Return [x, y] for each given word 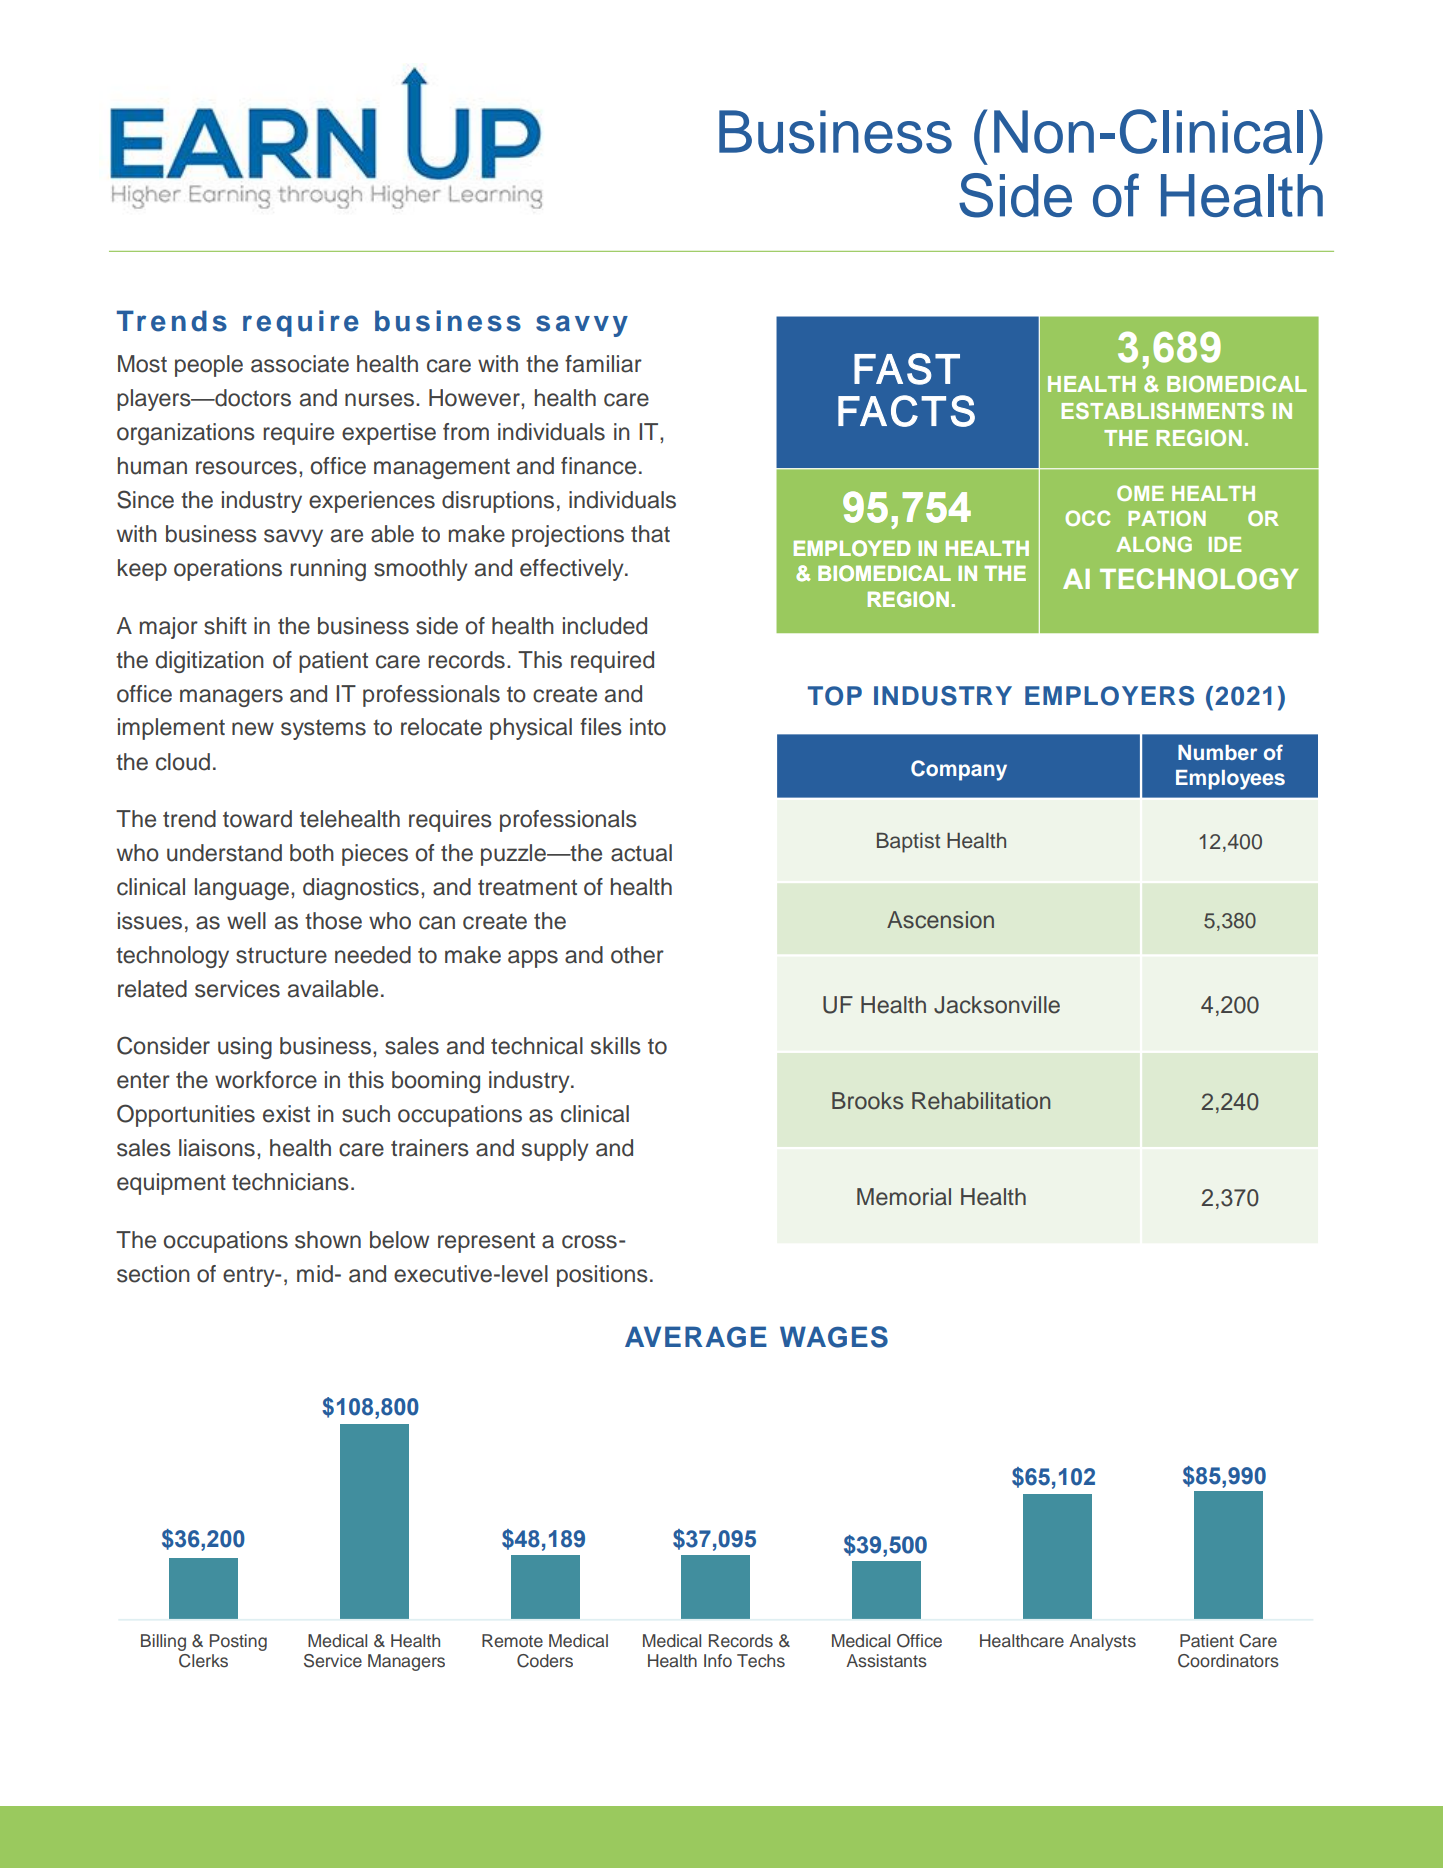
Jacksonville [997, 1005]
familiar [603, 364]
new [253, 729]
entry [250, 1276]
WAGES [834, 1337]
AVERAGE [696, 1337]
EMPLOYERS [1109, 696]
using [245, 1048]
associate [300, 364]
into [648, 727]
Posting [238, 1642]
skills [616, 1046]
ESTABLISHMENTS [1162, 410]
